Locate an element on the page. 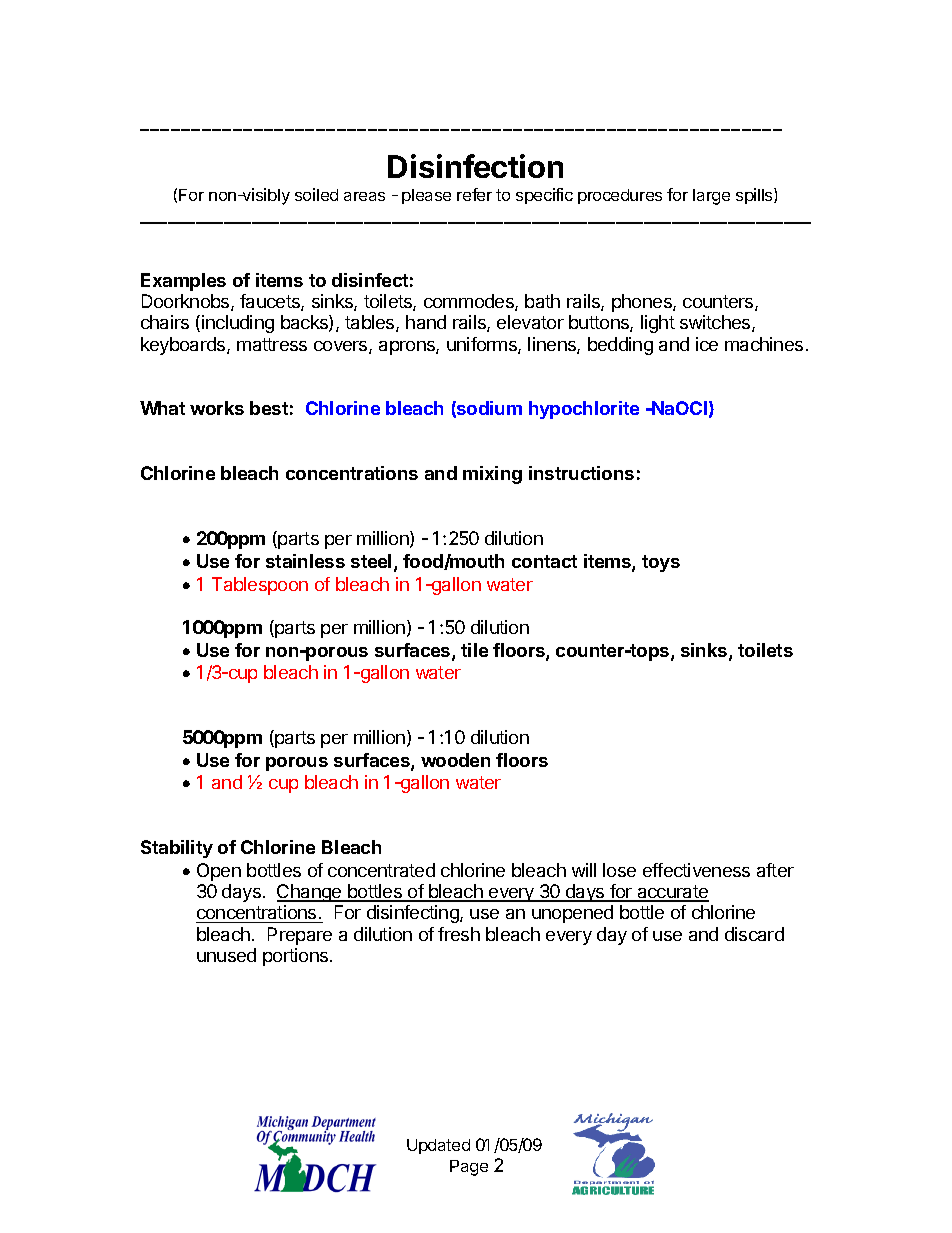 This document has width=952, height=1233. Page is located at coordinates (469, 1168).
